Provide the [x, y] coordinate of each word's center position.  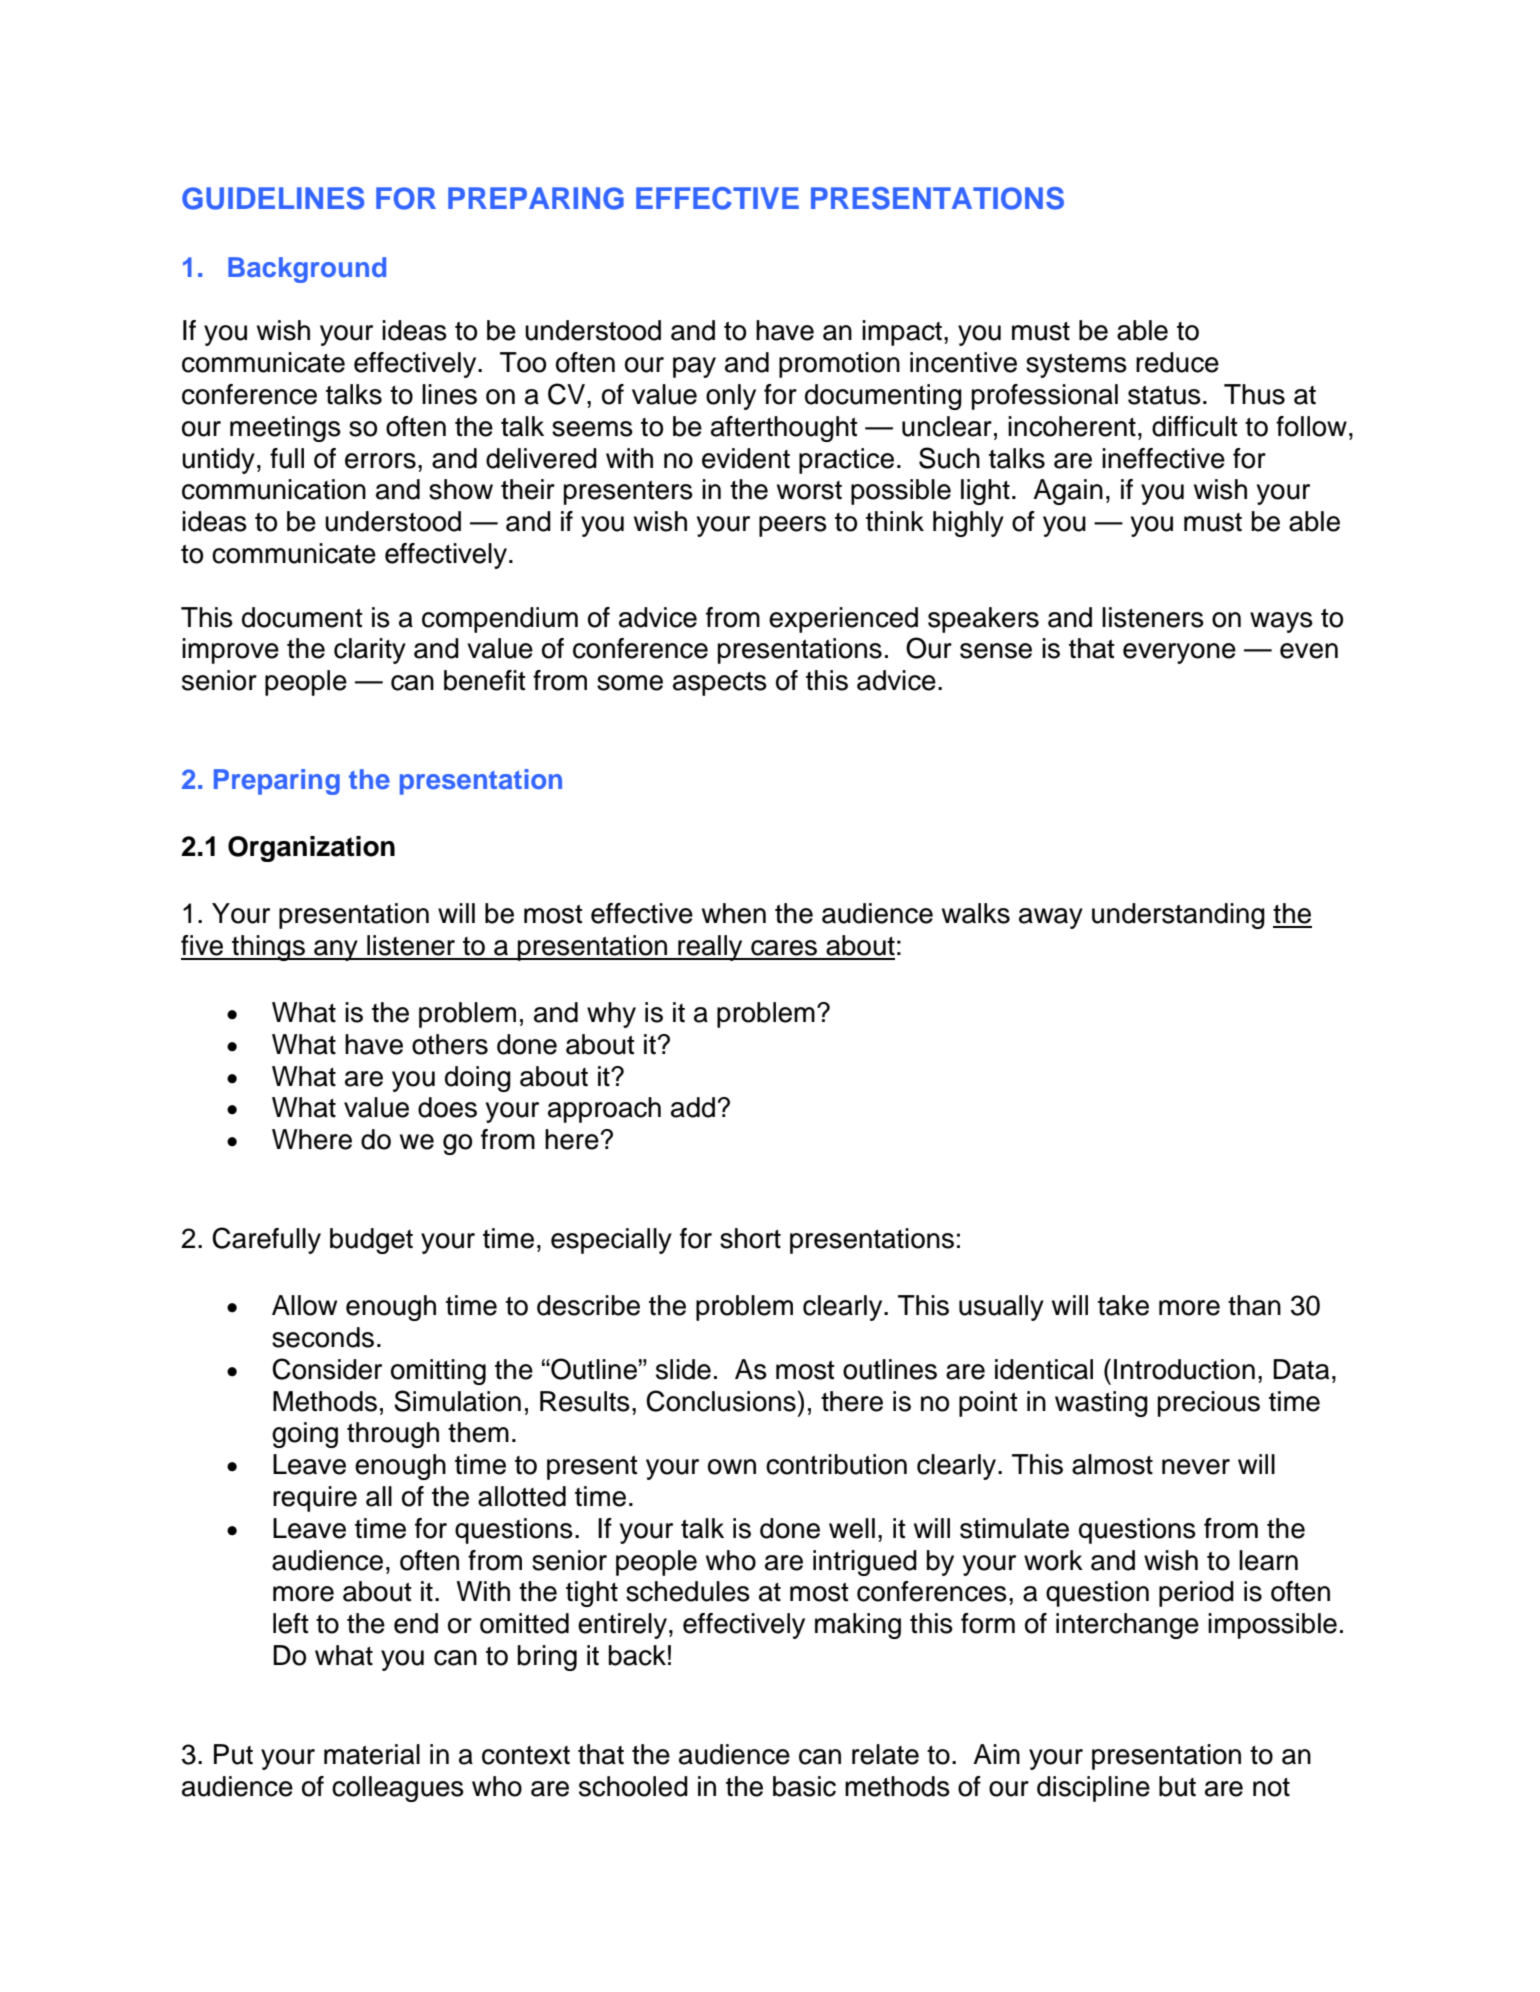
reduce [1177, 362]
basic [804, 1786]
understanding [1178, 916]
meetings [285, 429]
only [731, 397]
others [450, 1044]
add [693, 1107]
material [372, 1754]
